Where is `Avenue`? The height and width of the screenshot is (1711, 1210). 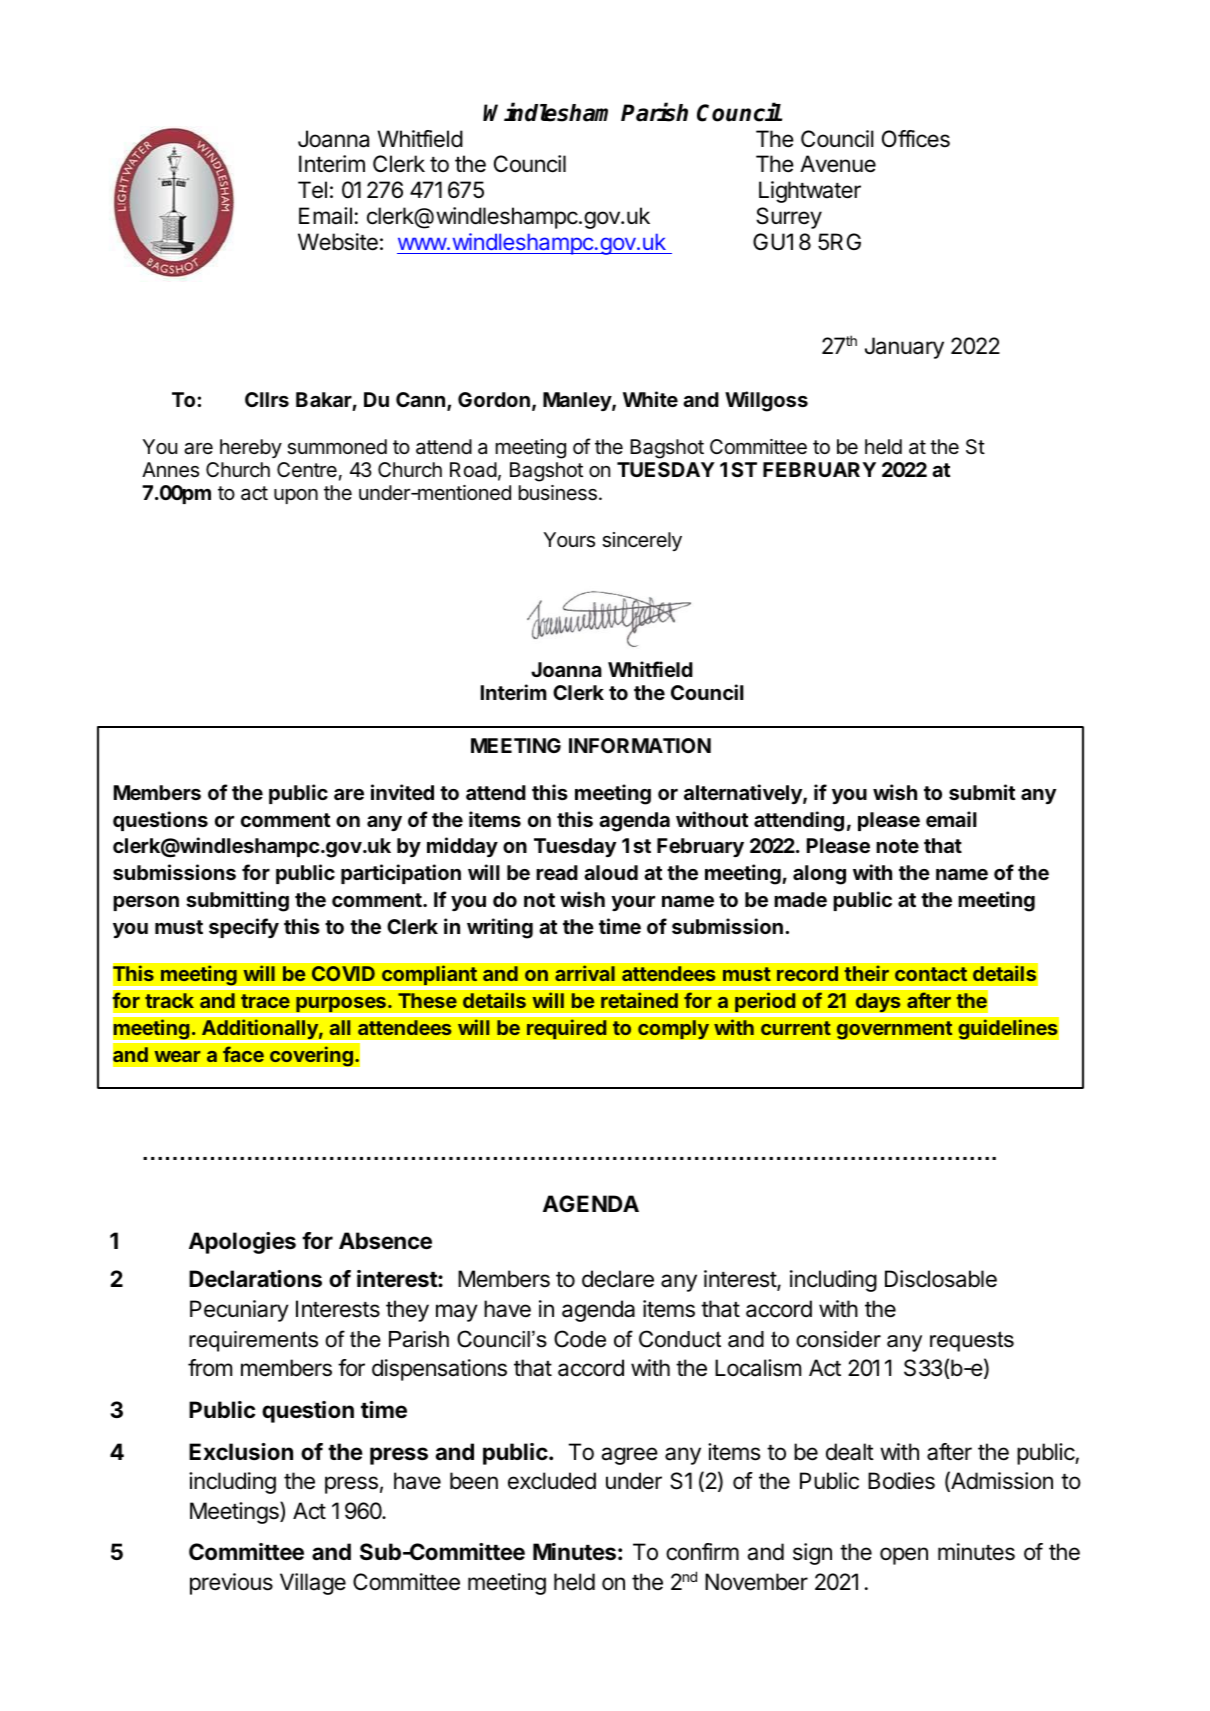
Avenue is located at coordinates (838, 164).
